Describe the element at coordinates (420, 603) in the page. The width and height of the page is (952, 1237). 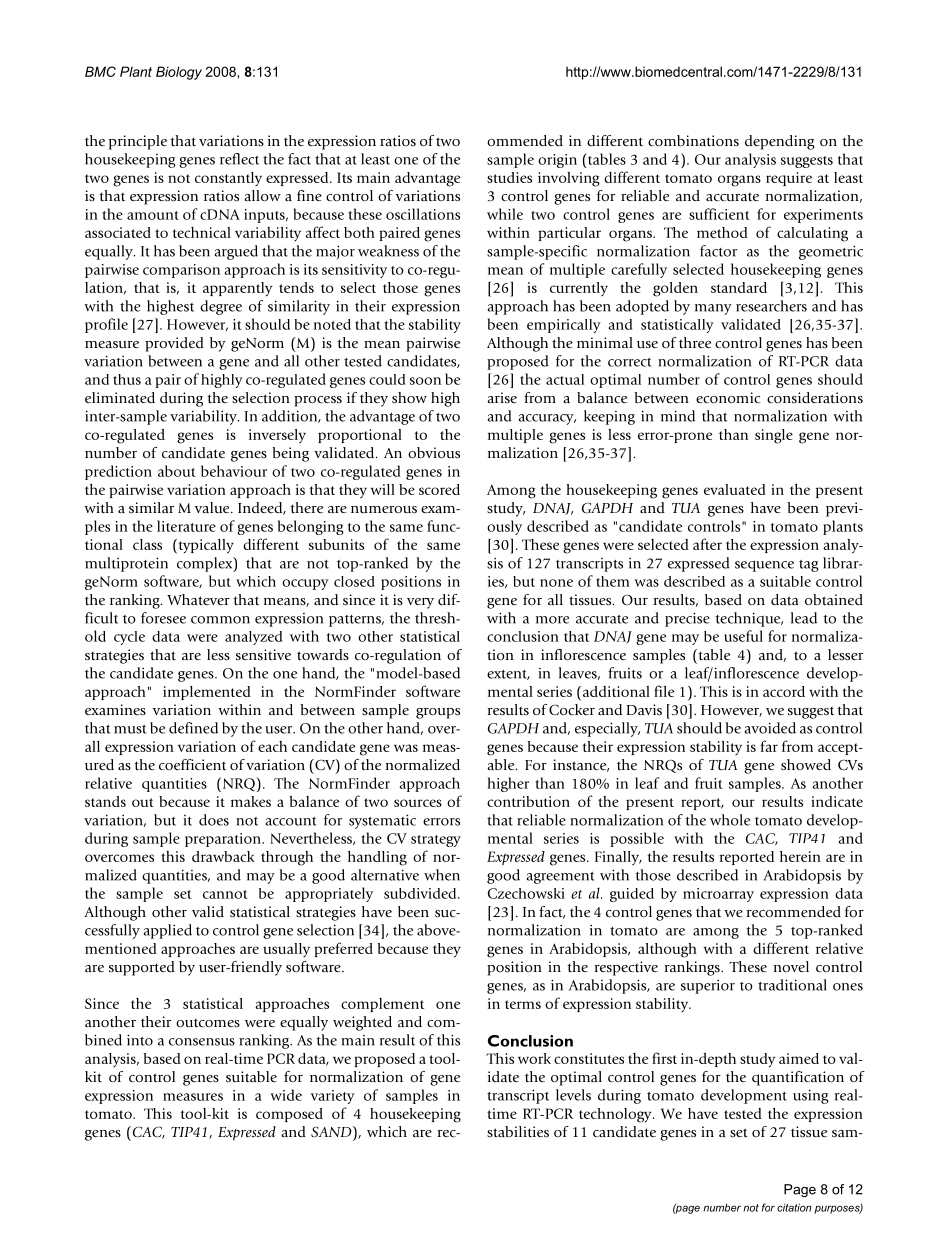
I see `very` at that location.
